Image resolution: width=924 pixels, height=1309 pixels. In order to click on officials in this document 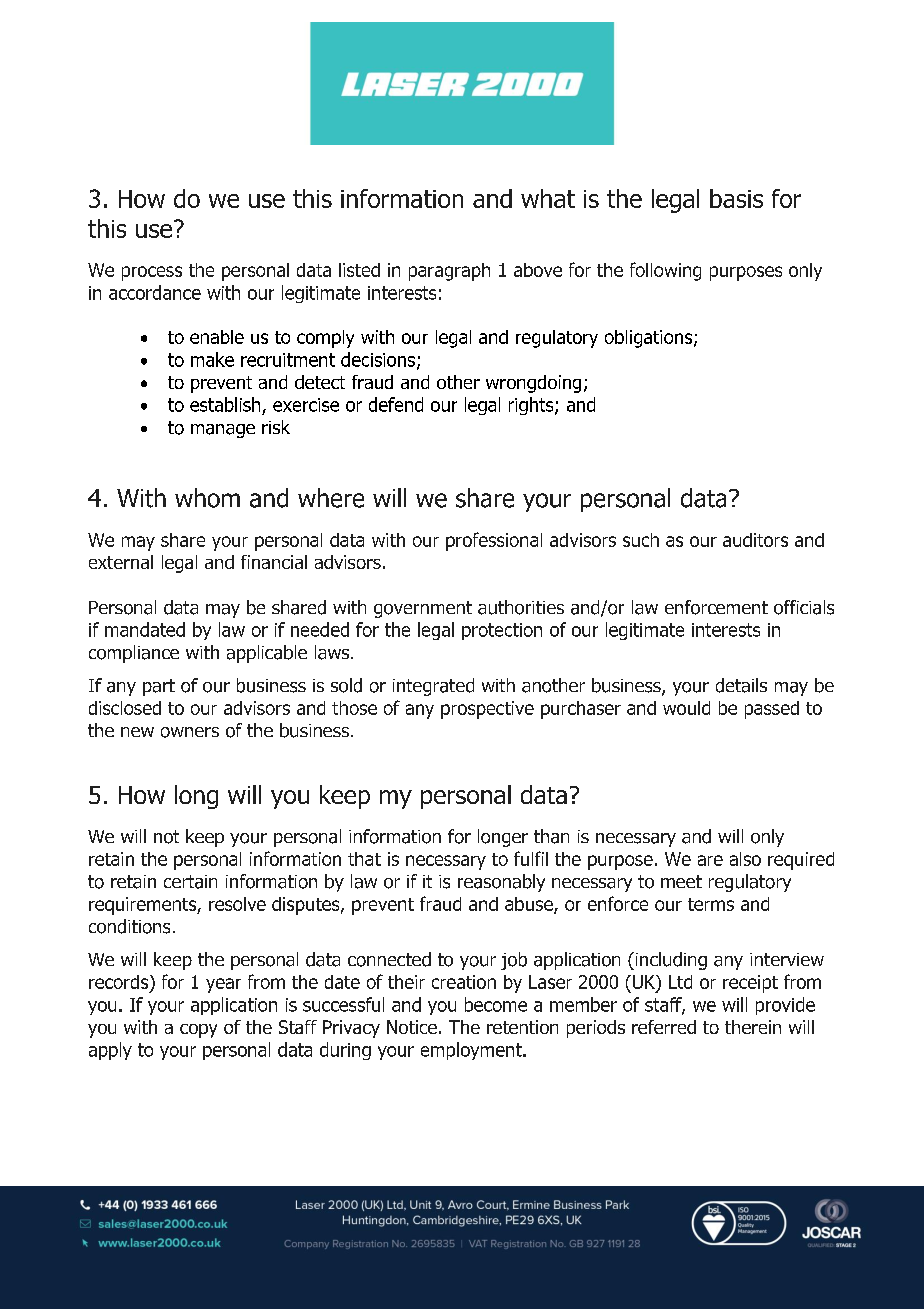, I will do `click(804, 607)`.
